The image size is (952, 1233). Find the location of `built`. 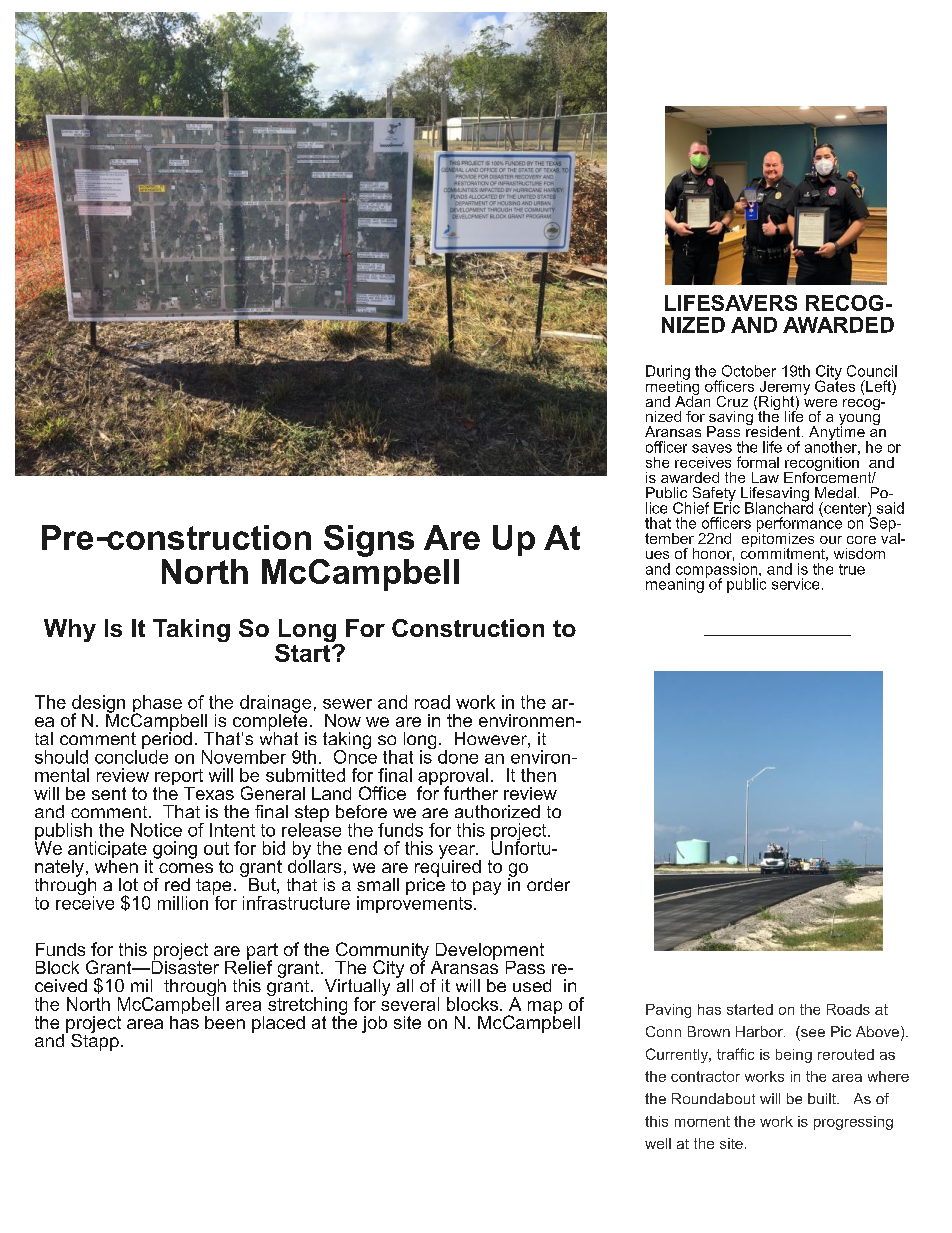

built is located at coordinates (823, 1098).
